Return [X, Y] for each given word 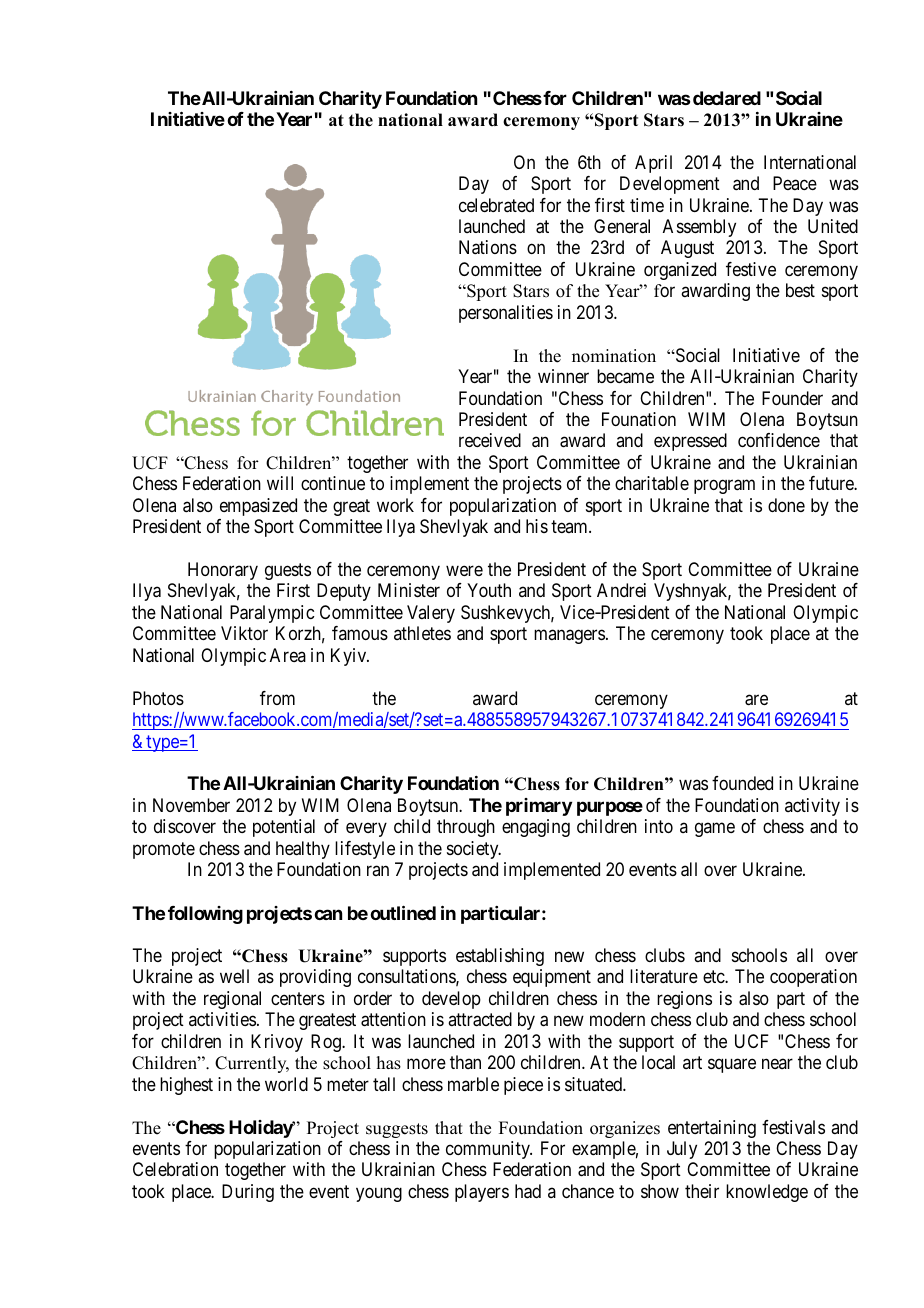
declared [727, 98]
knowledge [767, 1193]
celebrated [496, 205]
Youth [489, 590]
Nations [488, 247]
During [248, 1193]
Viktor [244, 633]
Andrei [621, 590]
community [489, 1150]
